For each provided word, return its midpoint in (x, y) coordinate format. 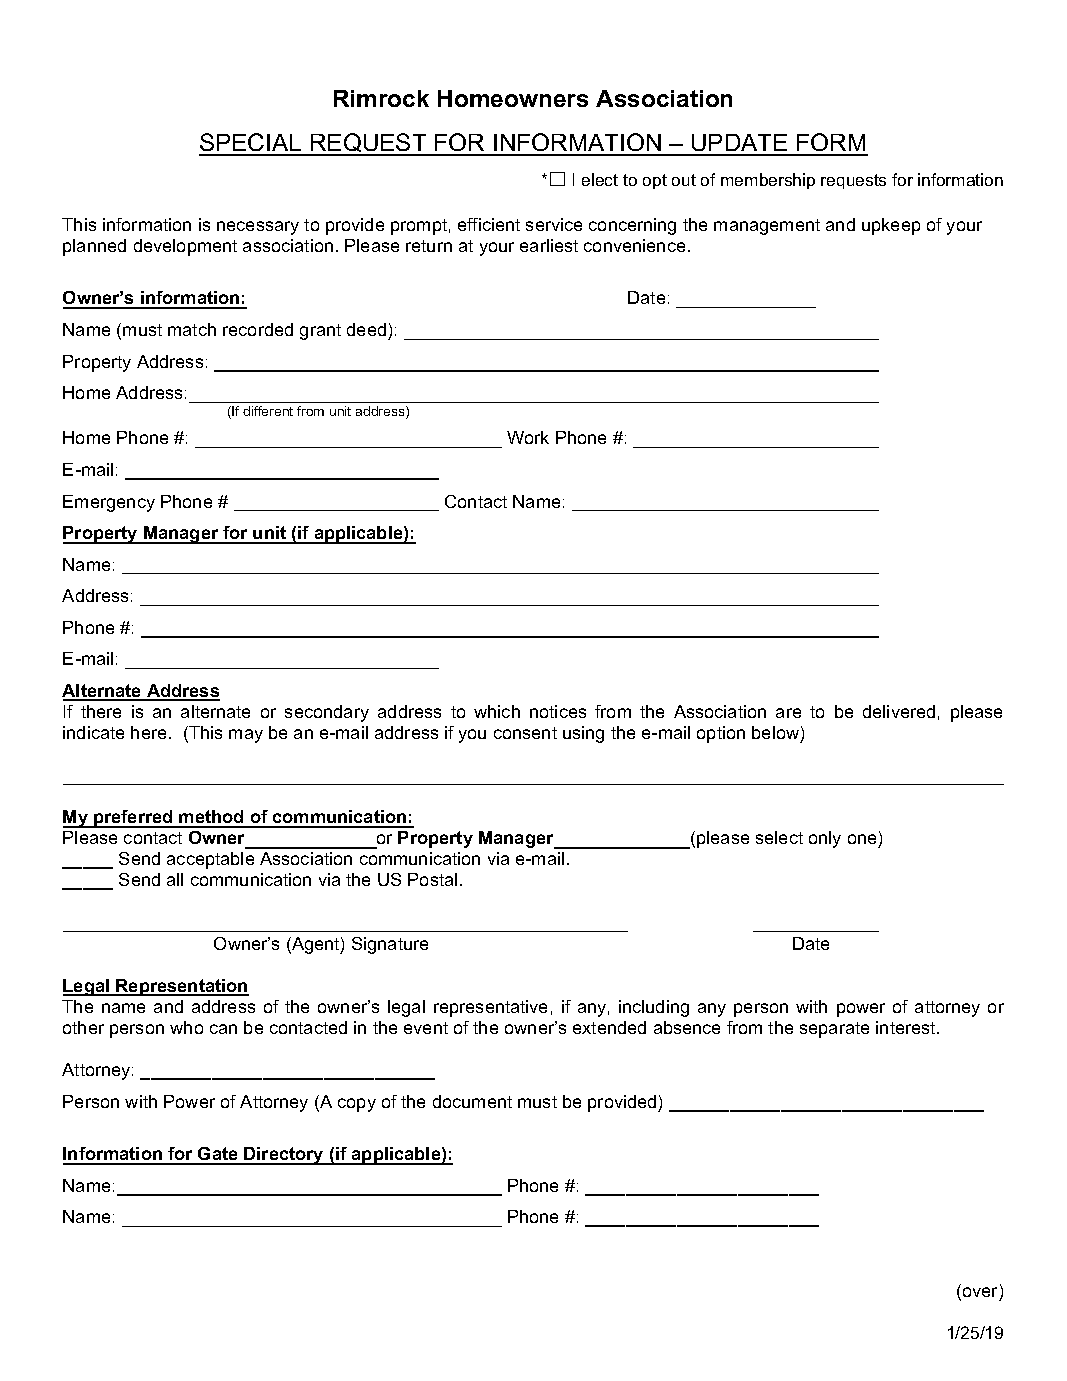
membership (768, 181)
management (767, 227)
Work (528, 437)
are (788, 713)
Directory (284, 1156)
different (268, 411)
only (825, 839)
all (175, 879)
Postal (432, 879)
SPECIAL (251, 144)
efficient (489, 224)
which (497, 711)
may (246, 736)
